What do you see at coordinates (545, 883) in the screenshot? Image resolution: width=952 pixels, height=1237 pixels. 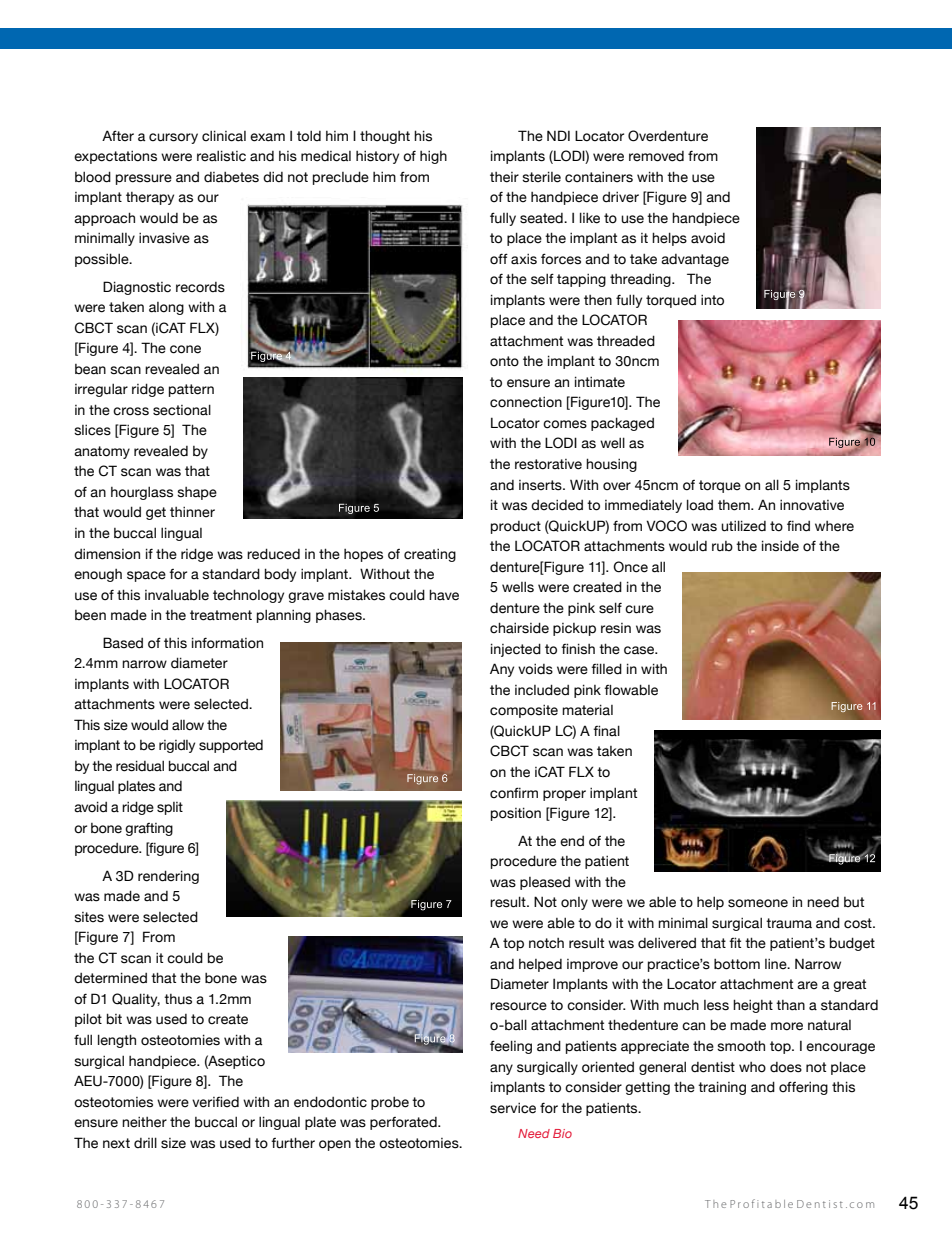 I see `pleased` at bounding box center [545, 883].
